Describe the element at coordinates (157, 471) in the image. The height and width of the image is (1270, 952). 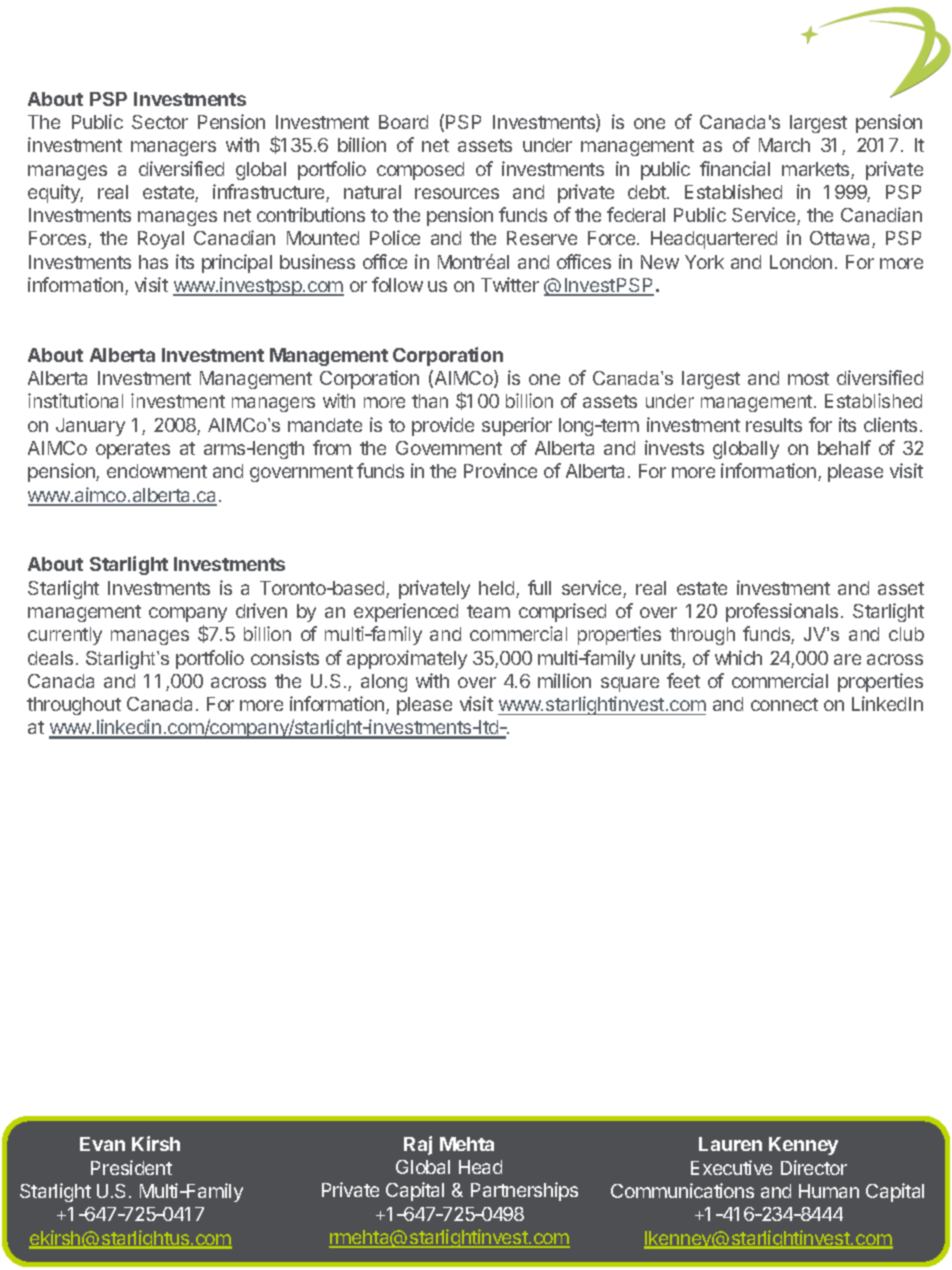
I see `endowment` at that location.
